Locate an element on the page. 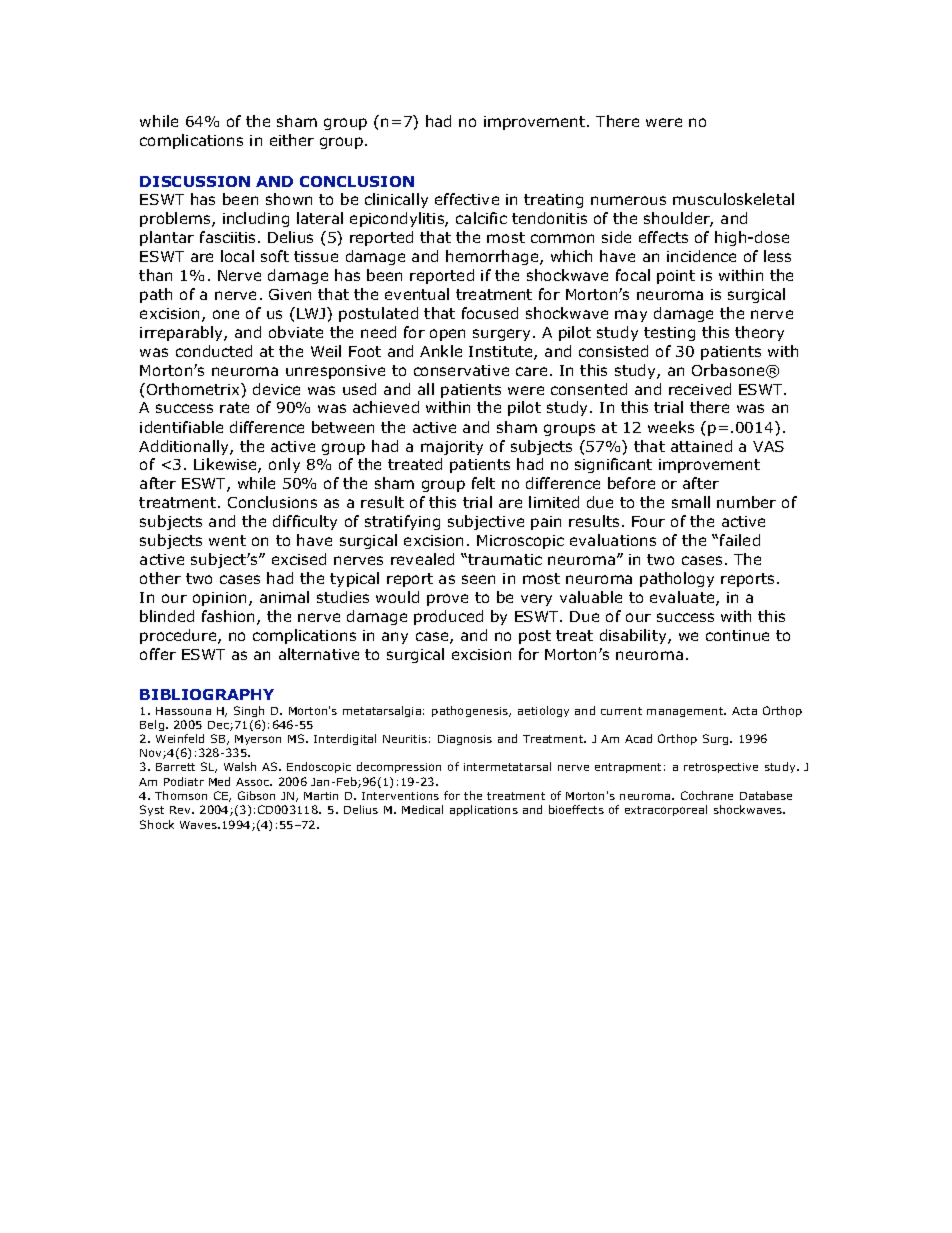  received is located at coordinates (700, 389).
